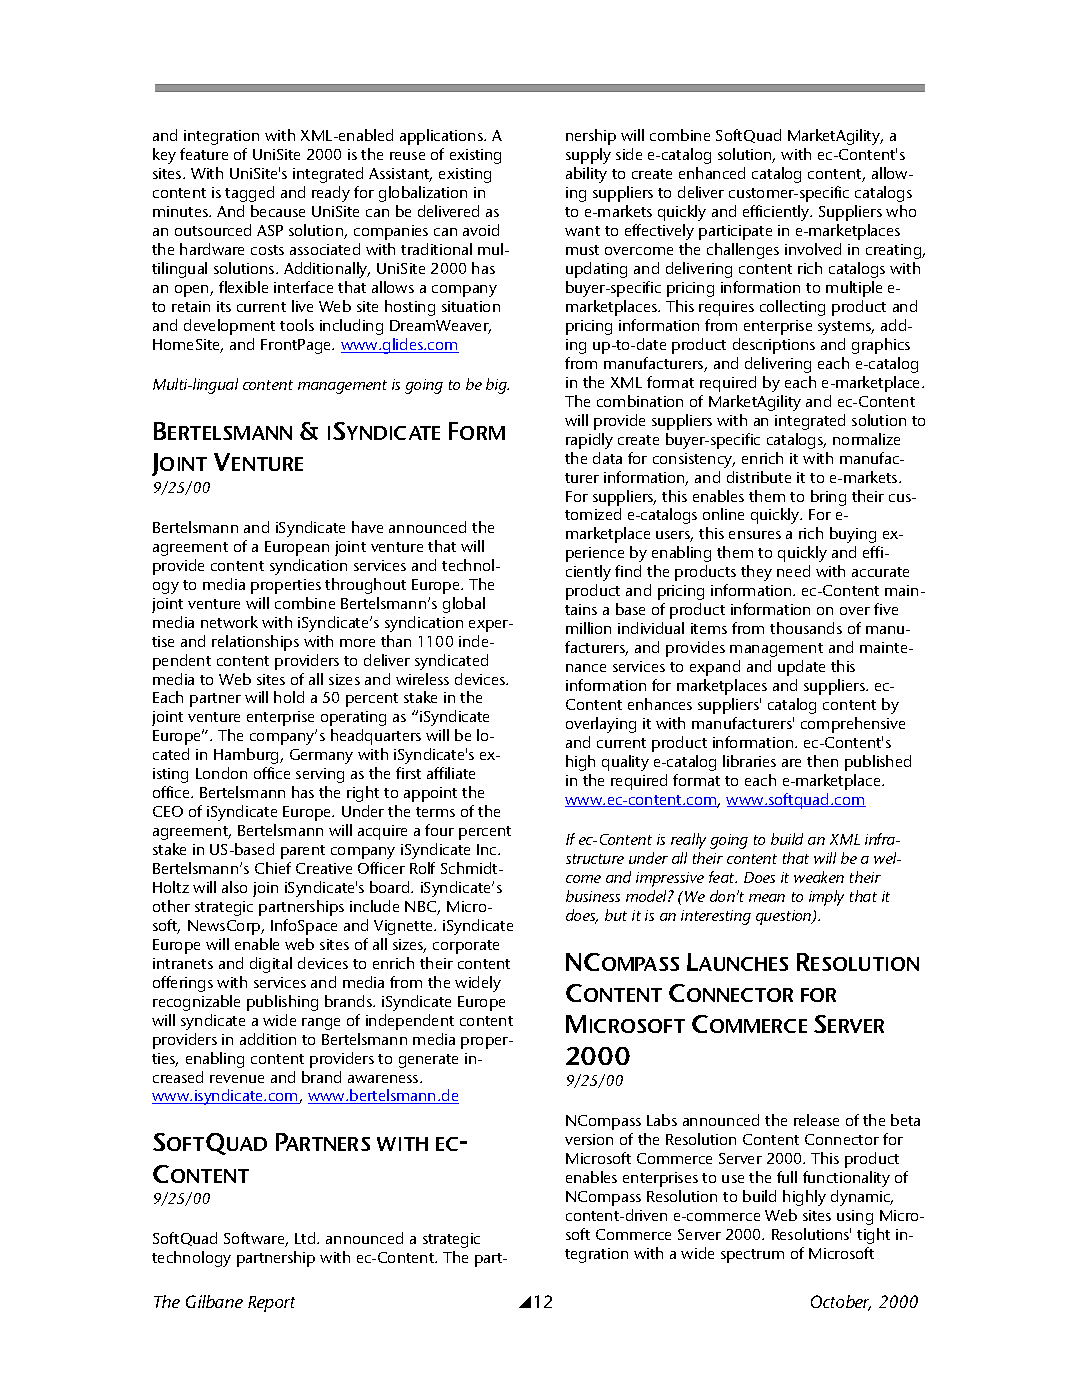 The height and width of the screenshot is (1398, 1080). Describe the element at coordinates (589, 1139) in the screenshot. I see `version` at that location.
